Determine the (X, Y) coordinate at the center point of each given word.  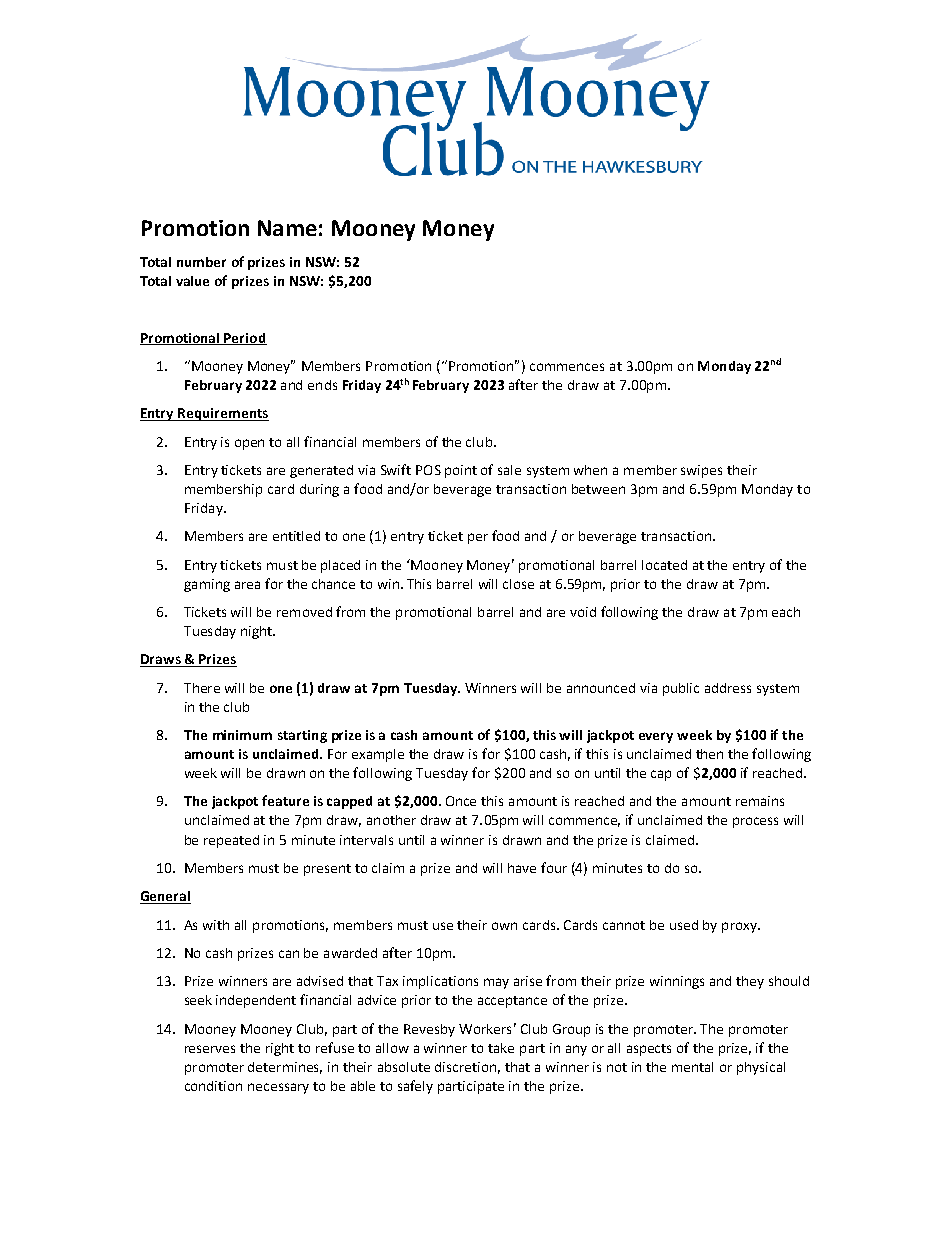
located (664, 565)
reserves (210, 1049)
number (201, 262)
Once (461, 801)
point (461, 471)
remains (760, 801)
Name (287, 228)
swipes (701, 471)
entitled (296, 536)
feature (285, 800)
